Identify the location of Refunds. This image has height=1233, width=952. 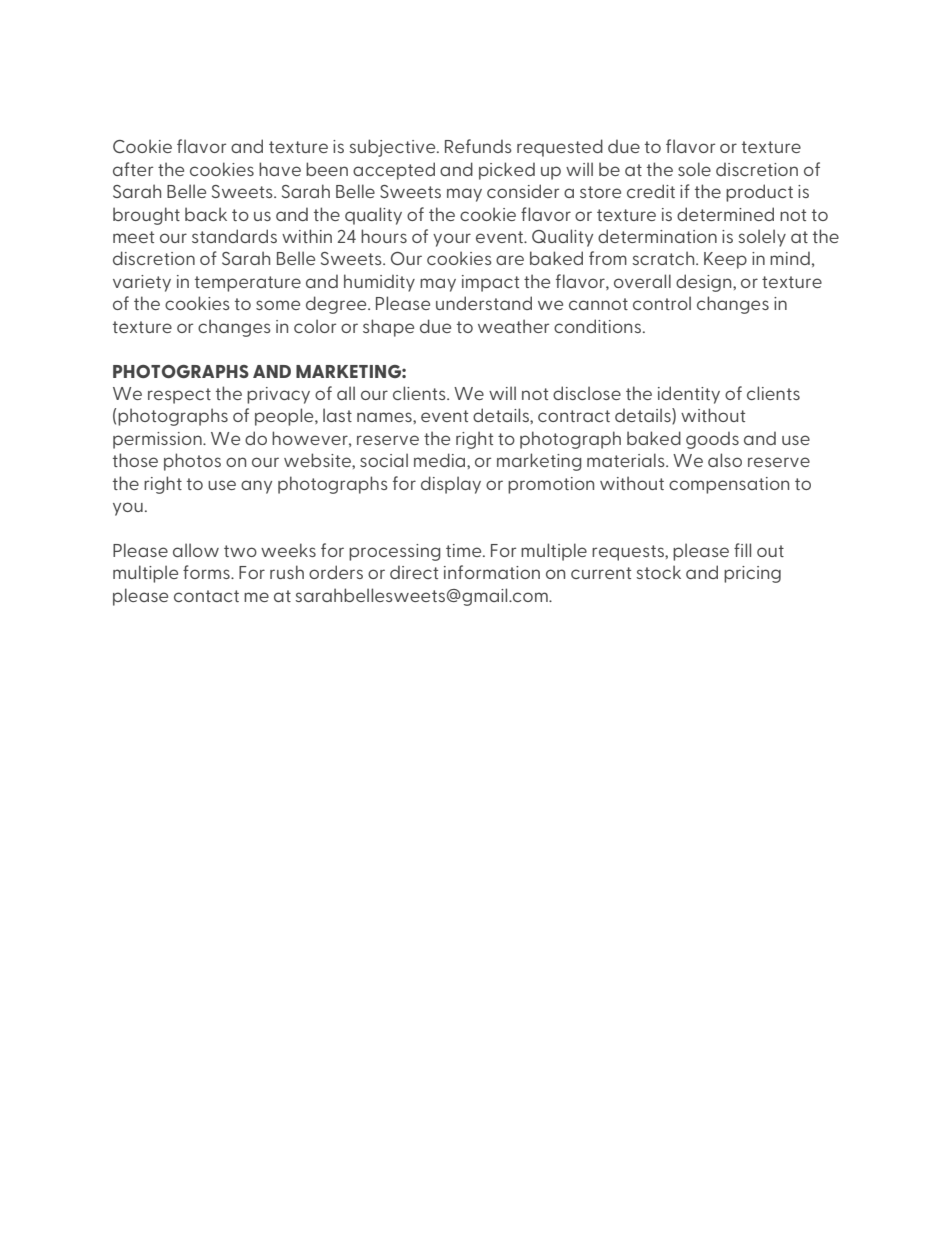
(478, 146).
